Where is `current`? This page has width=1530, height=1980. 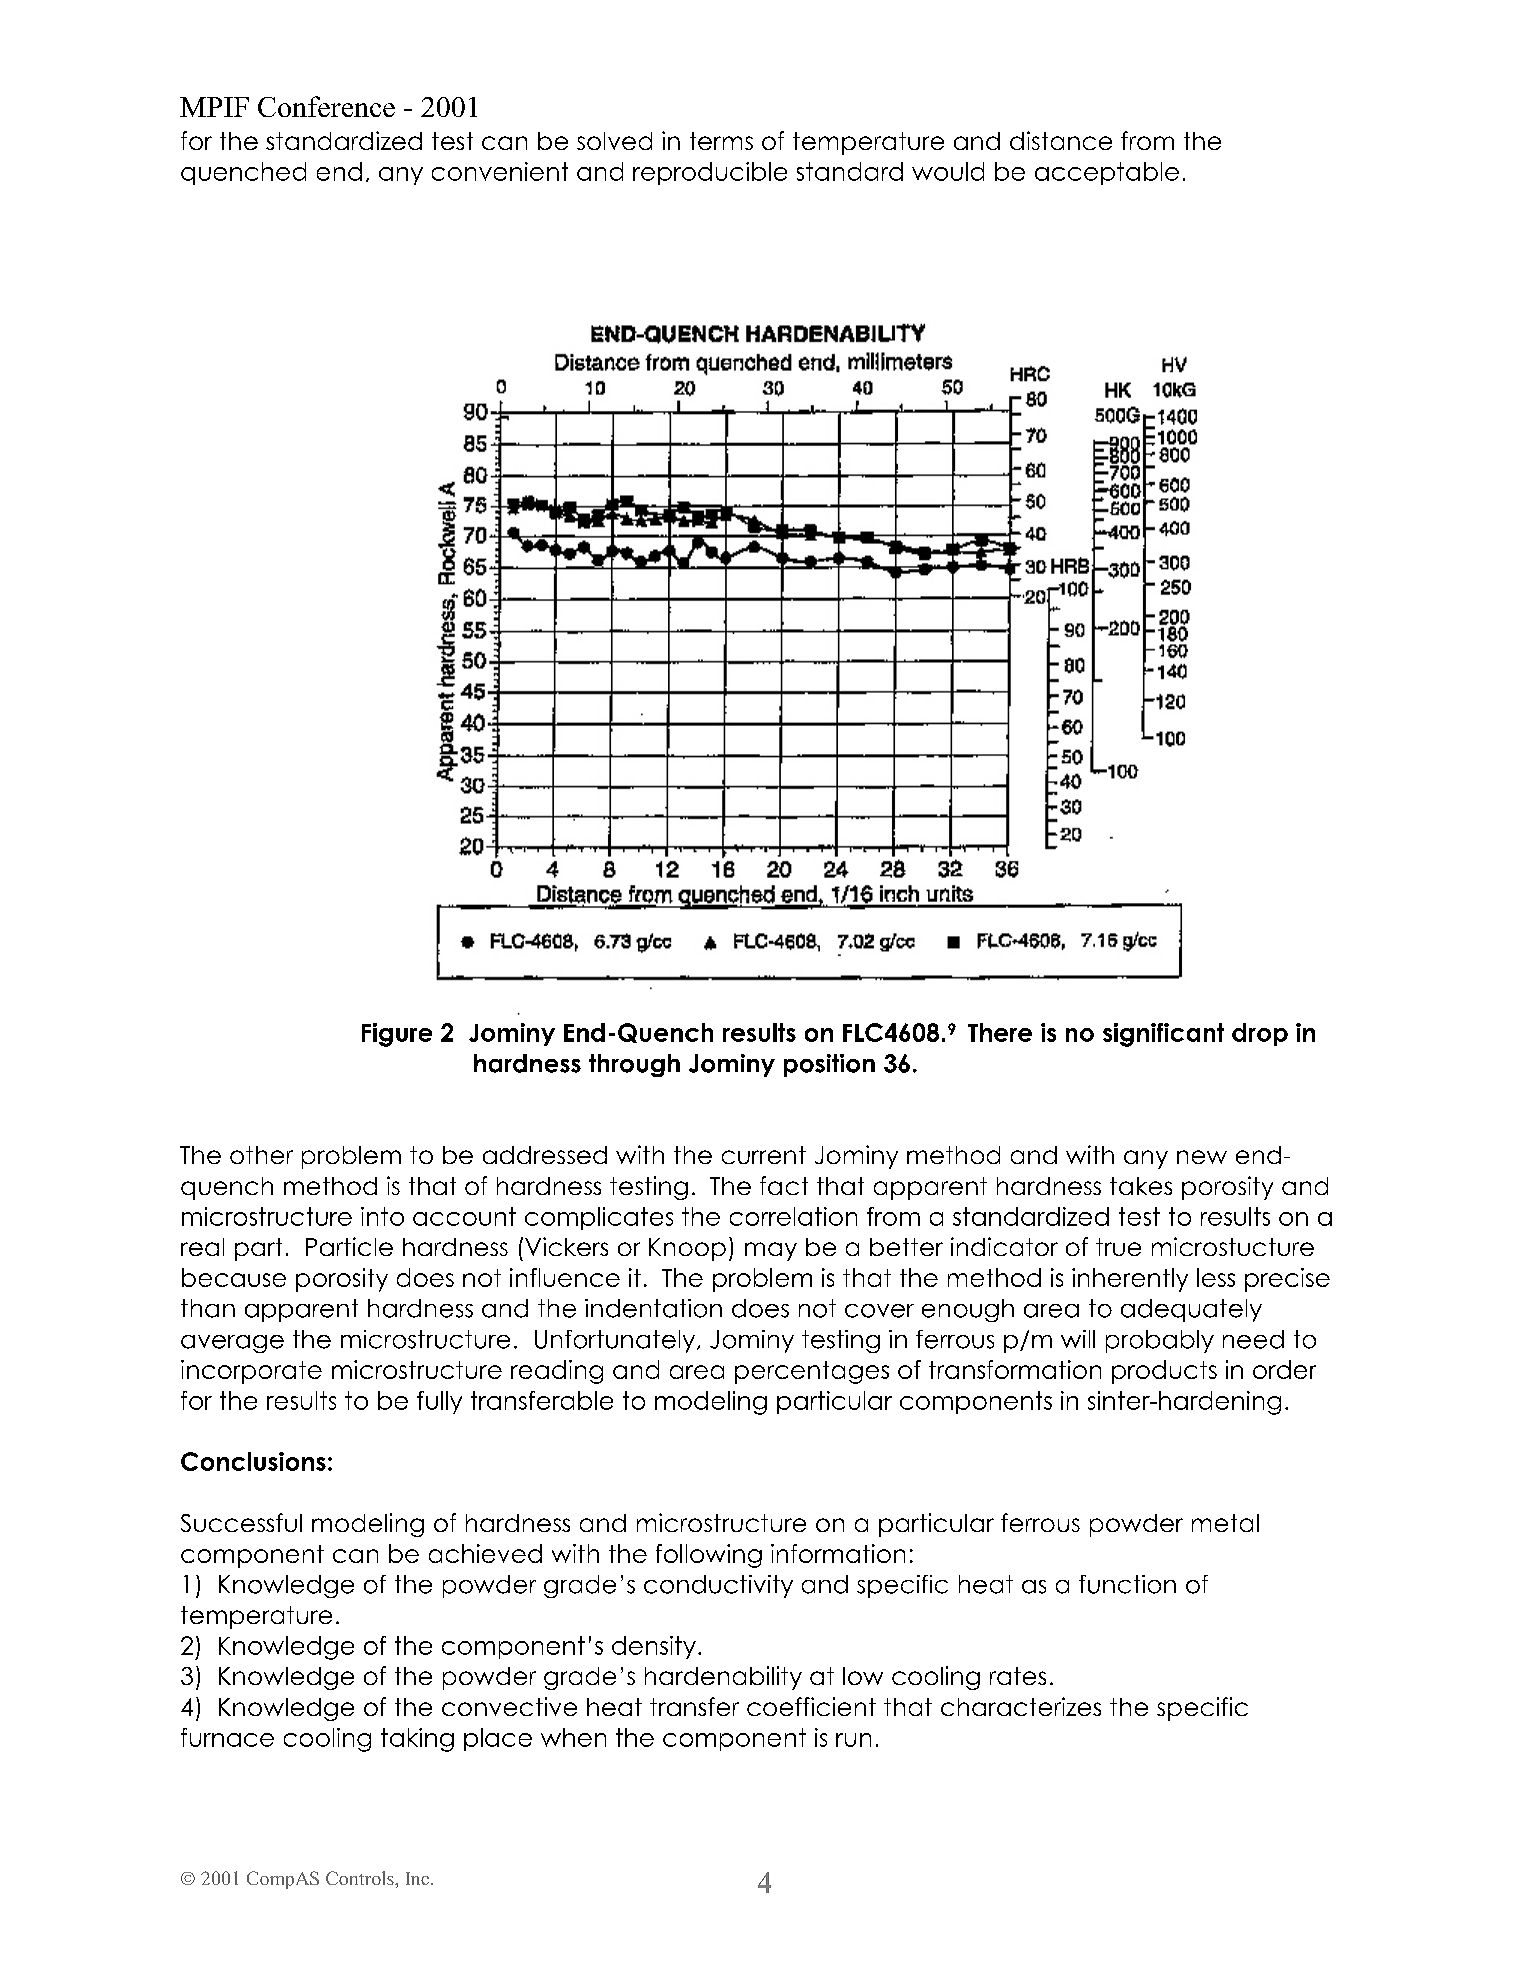 current is located at coordinates (764, 1155).
